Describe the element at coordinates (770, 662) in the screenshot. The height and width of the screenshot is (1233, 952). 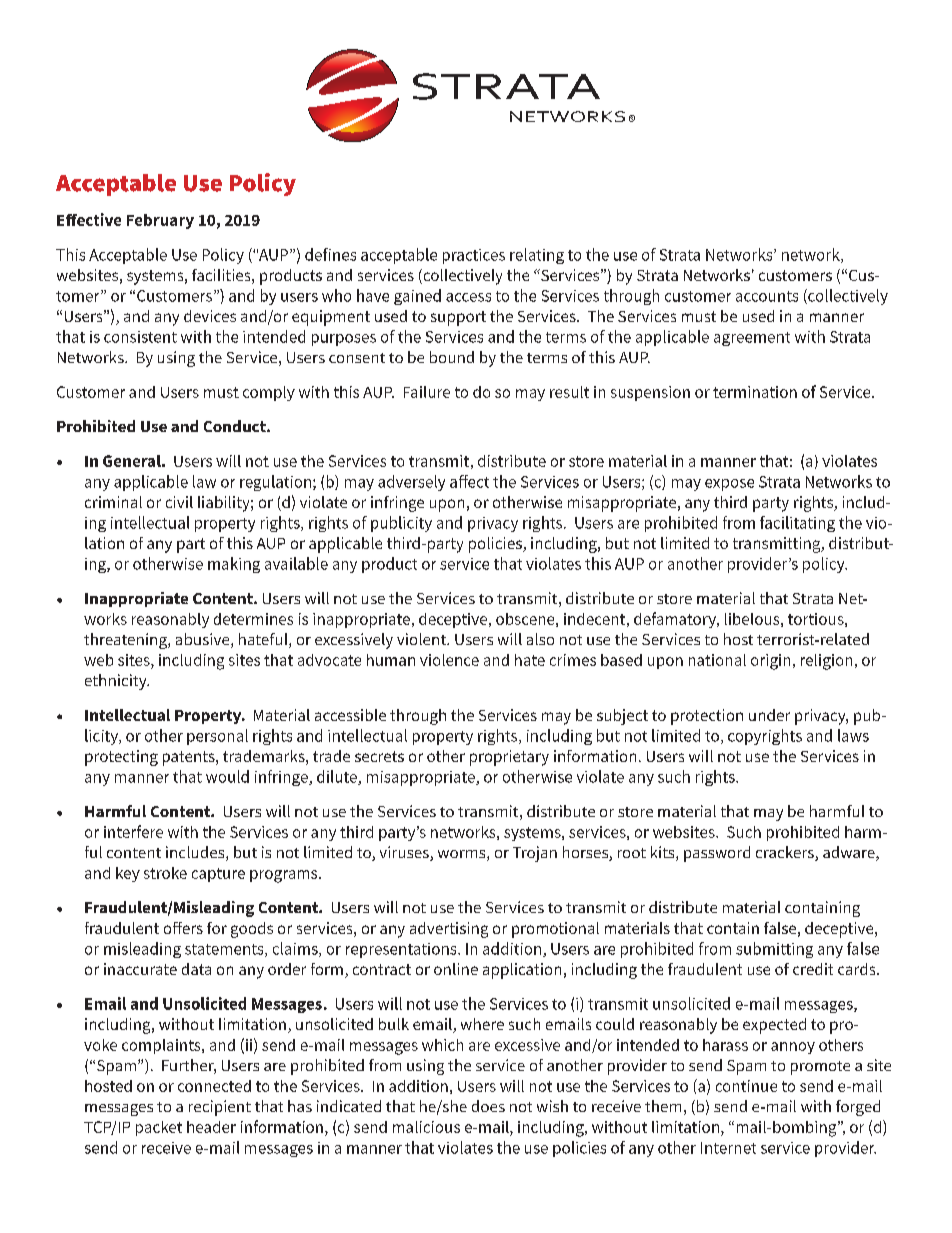
I see `origin` at that location.
